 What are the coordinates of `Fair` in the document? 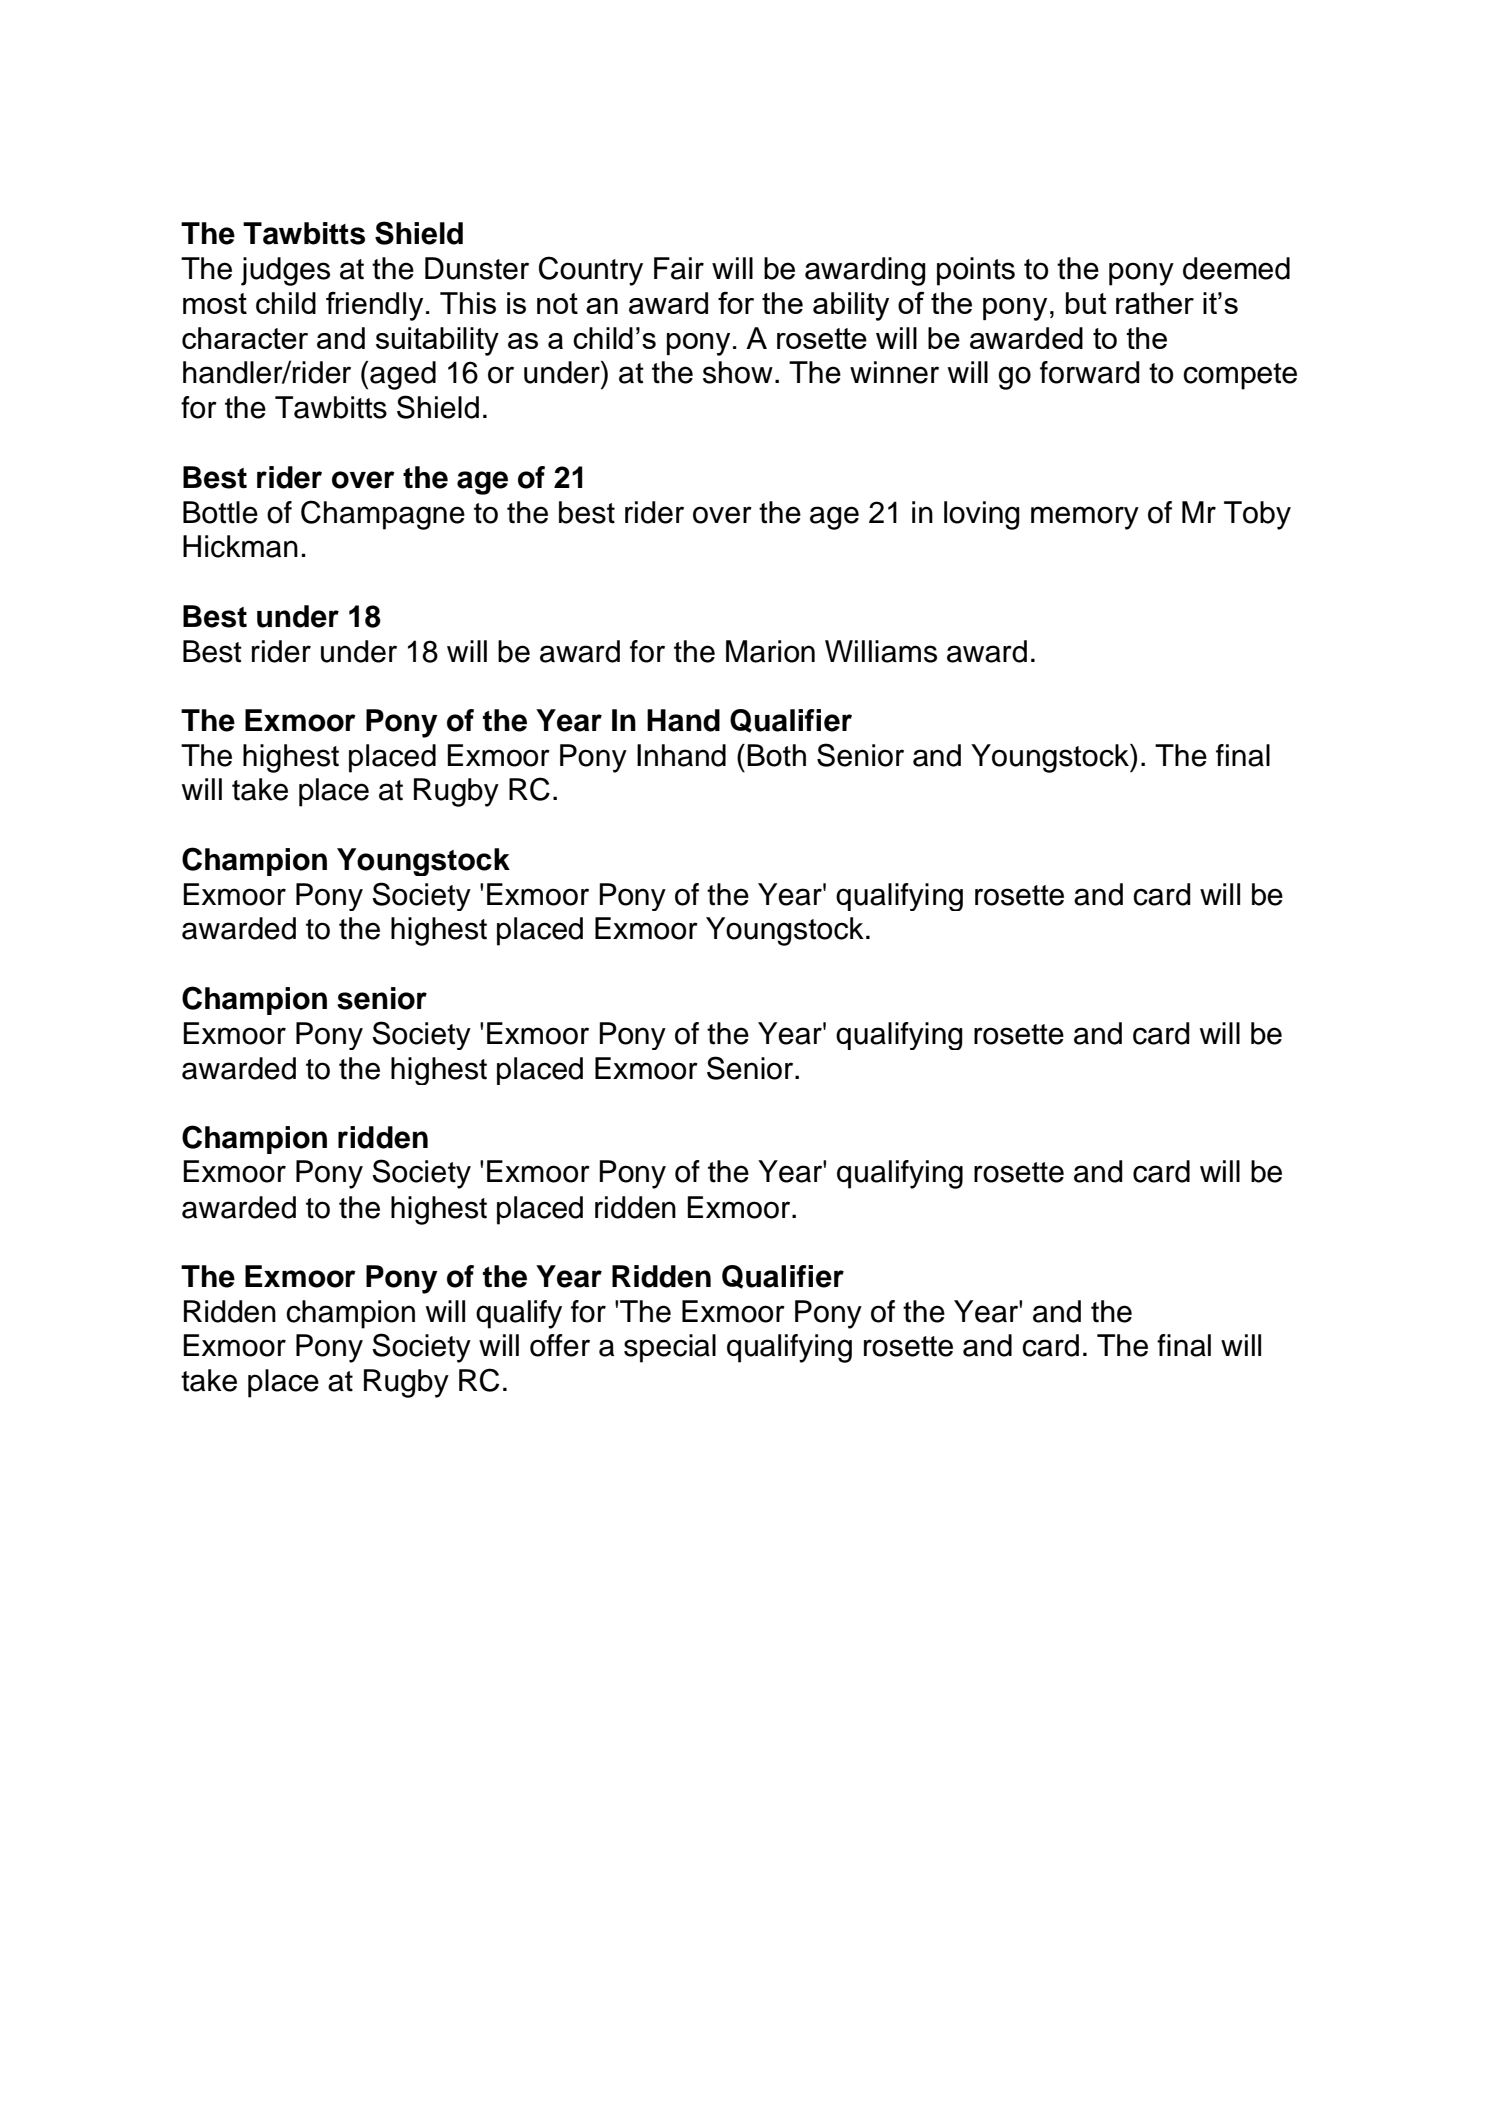 It's located at (679, 268).
